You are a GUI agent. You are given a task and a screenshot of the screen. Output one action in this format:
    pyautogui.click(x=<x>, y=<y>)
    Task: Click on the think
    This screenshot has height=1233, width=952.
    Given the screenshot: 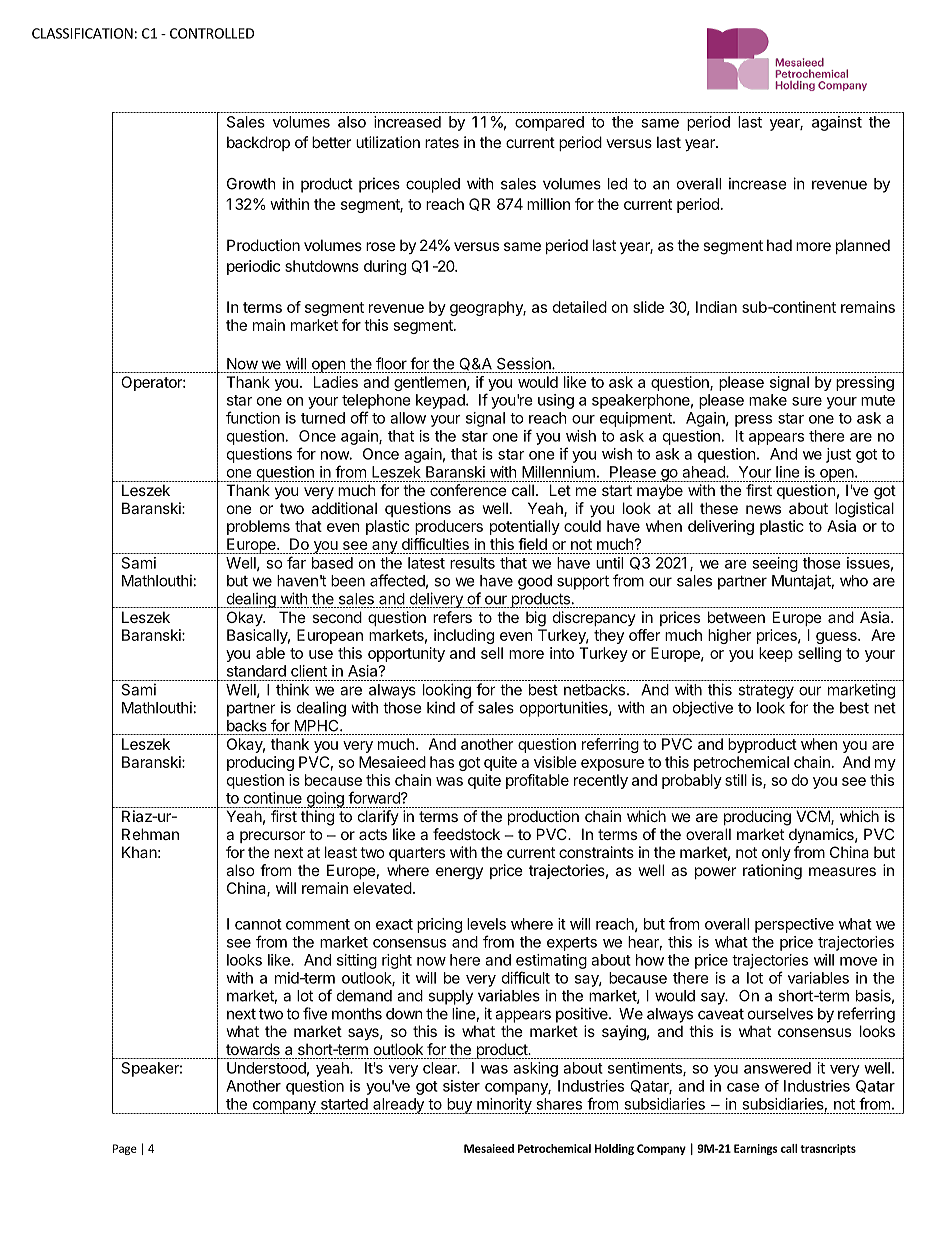 What is the action you would take?
    pyautogui.click(x=292, y=689)
